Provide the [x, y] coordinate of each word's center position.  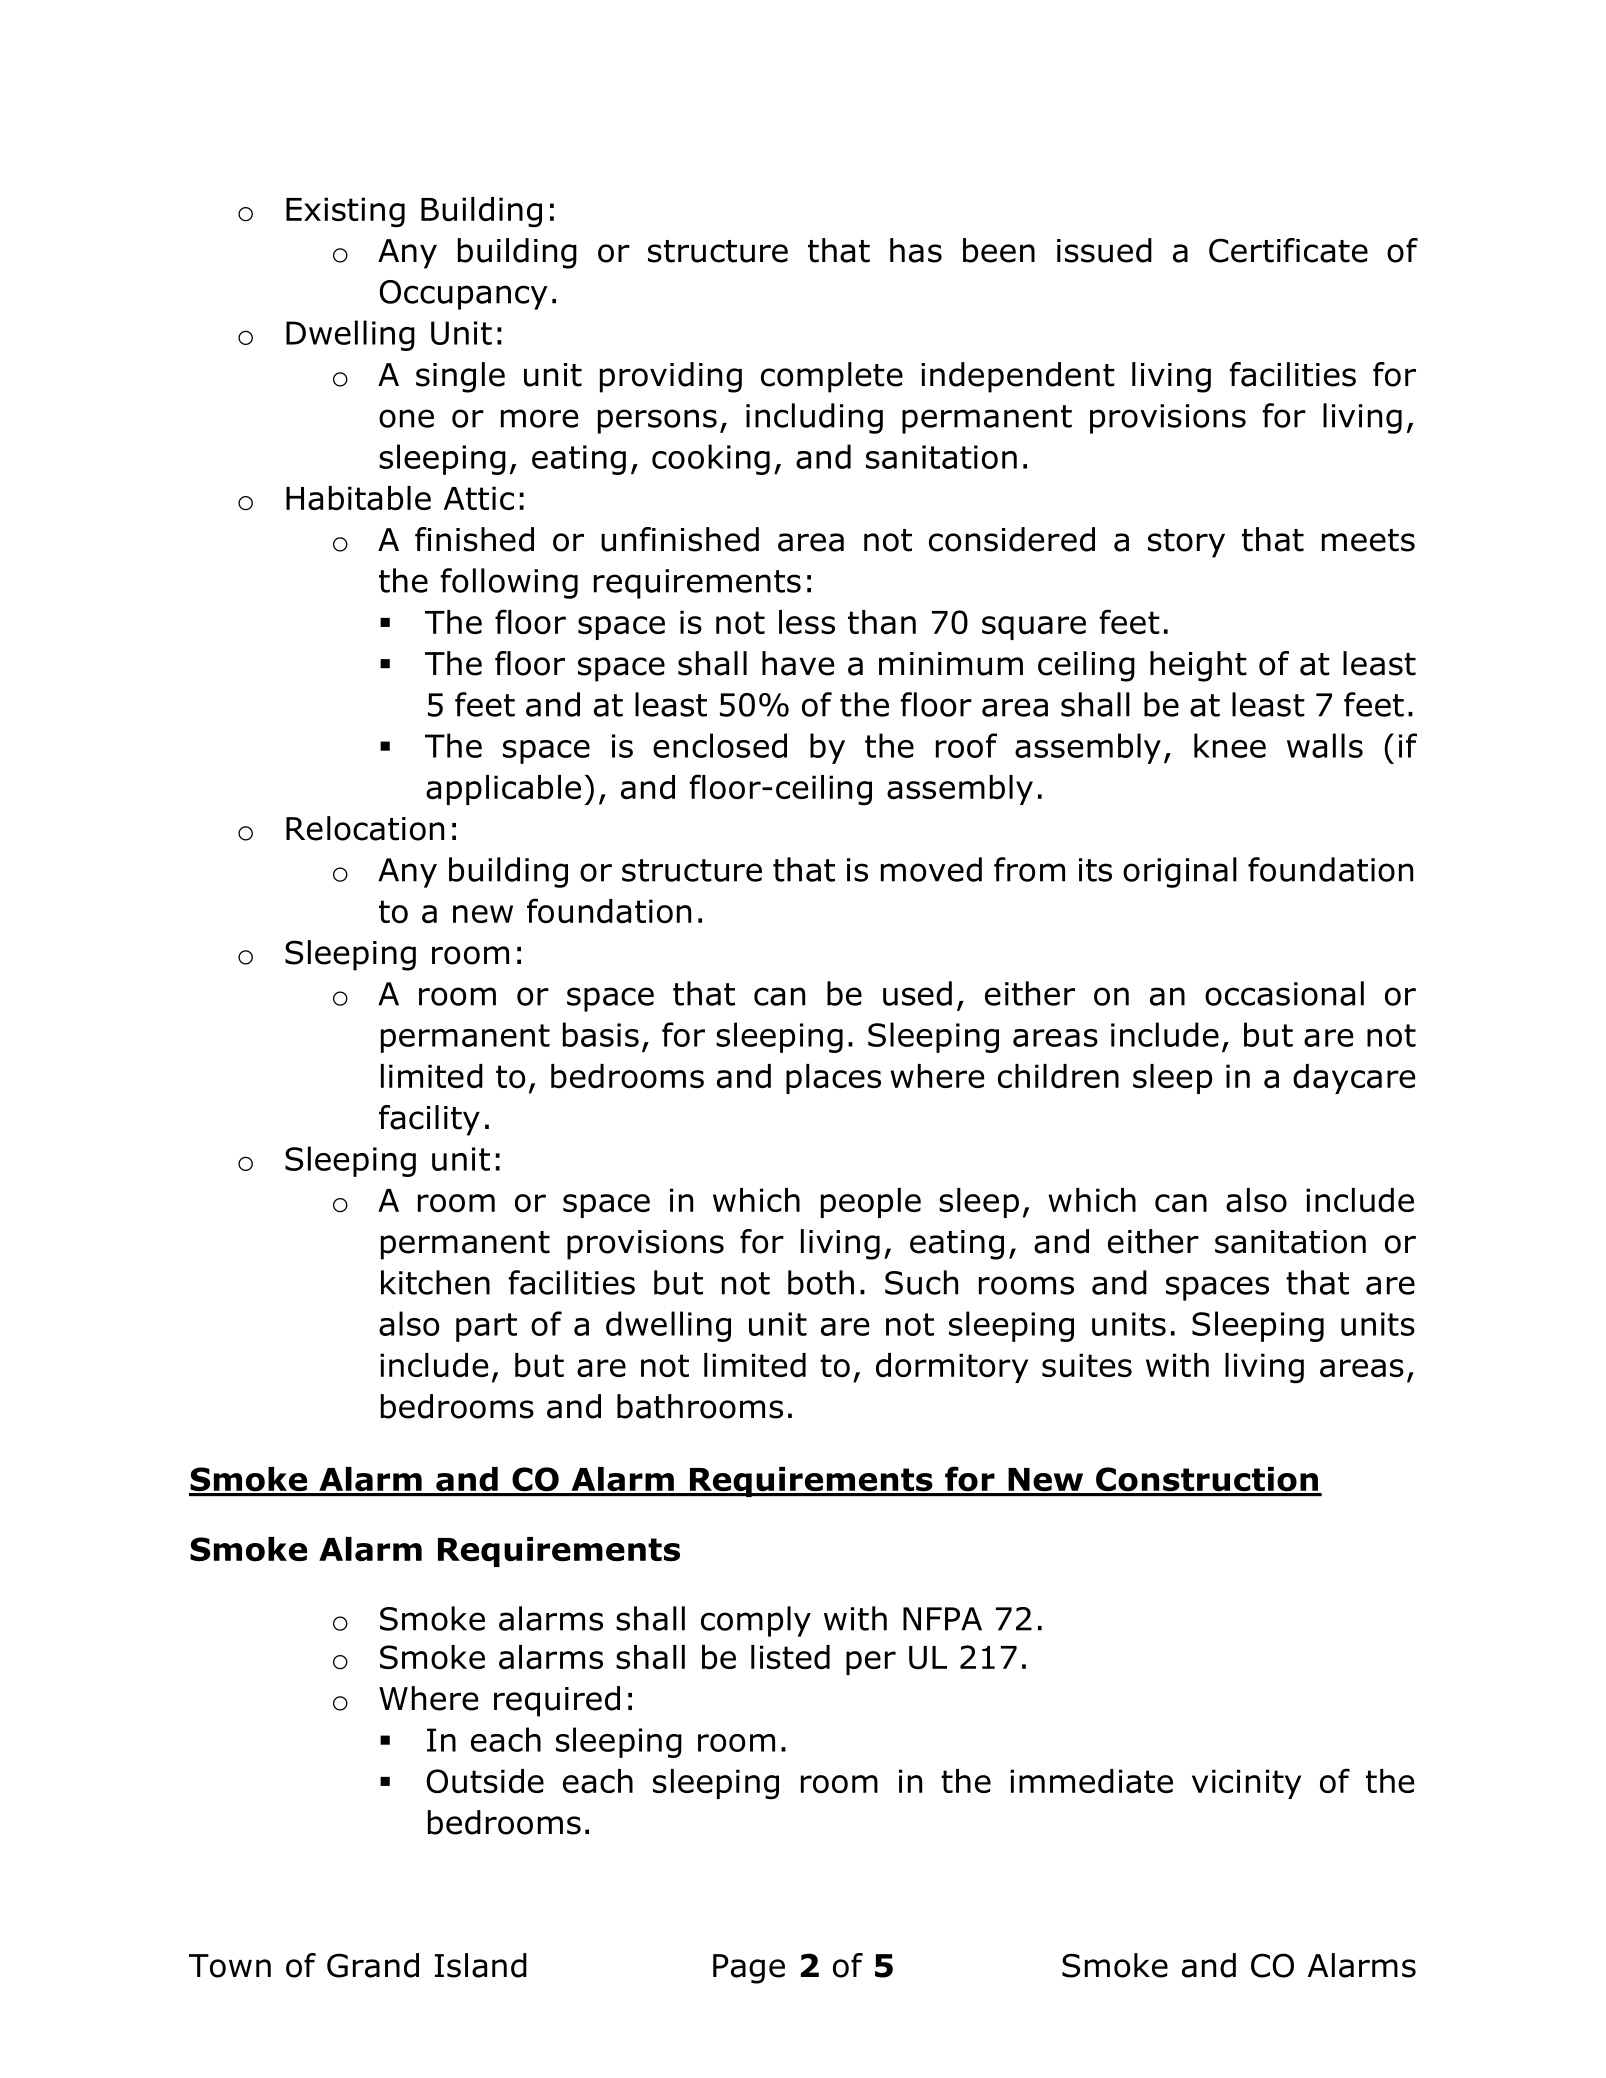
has [916, 250]
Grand [373, 1965]
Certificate [1288, 250]
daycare [1354, 1079]
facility [429, 1120]
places [833, 1079]
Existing [345, 212]
